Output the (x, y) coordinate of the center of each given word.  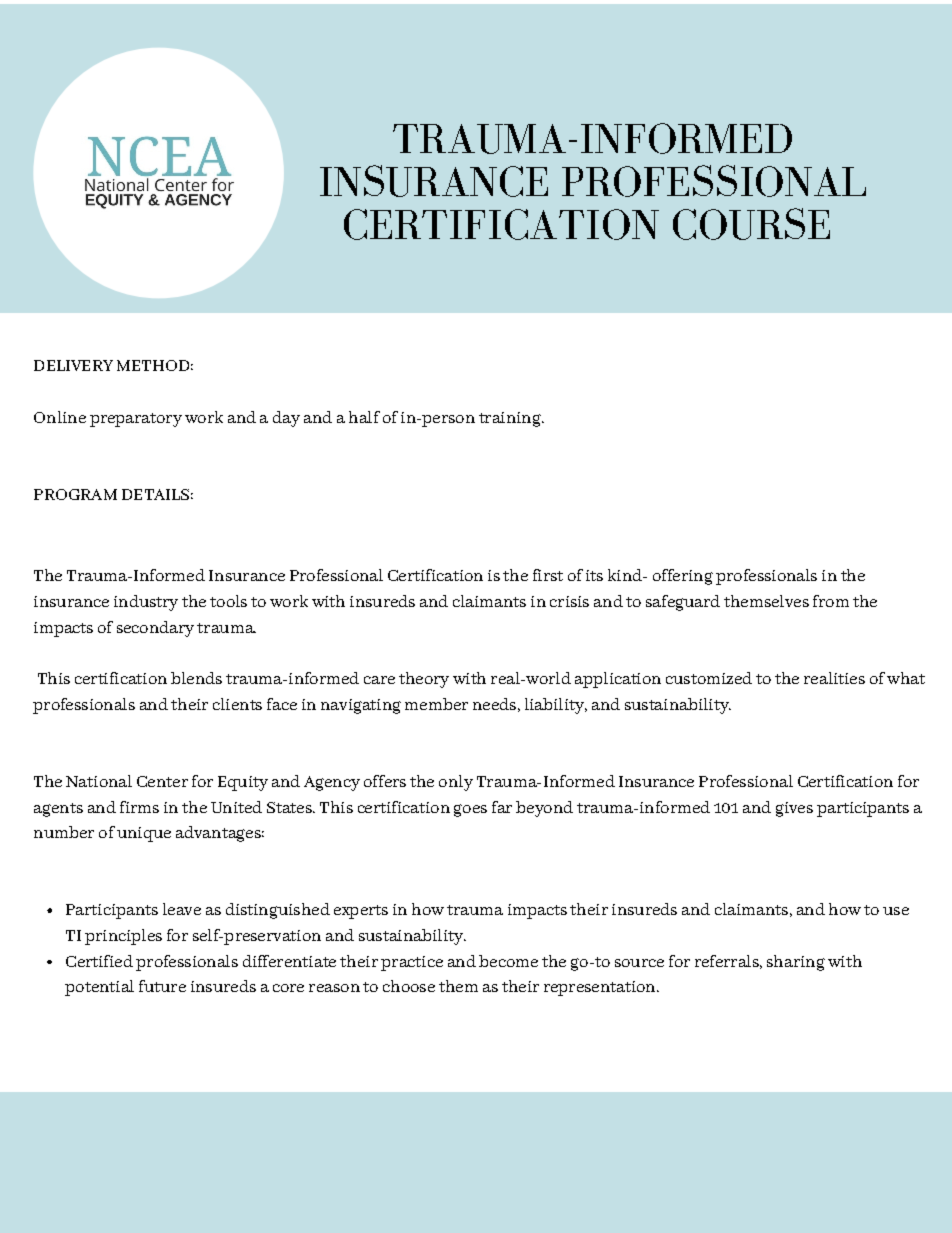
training (511, 419)
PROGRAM (75, 494)
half (364, 417)
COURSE (751, 224)
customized (709, 678)
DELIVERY (73, 365)
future (162, 986)
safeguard (683, 603)
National (99, 781)
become (508, 961)
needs (494, 704)
